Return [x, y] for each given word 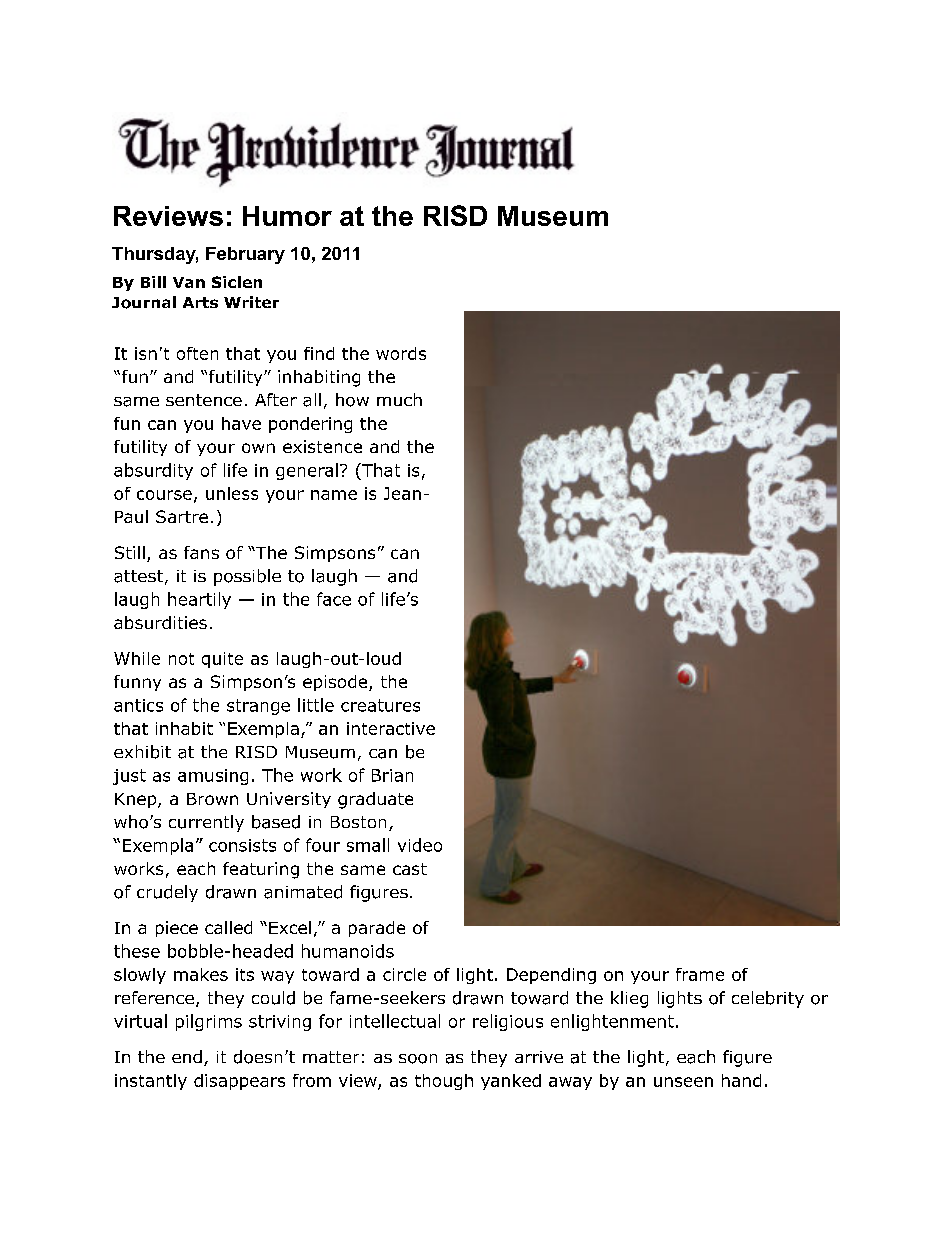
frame [700, 974]
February [245, 255]
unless [232, 493]
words [401, 353]
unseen [683, 1082]
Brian [392, 775]
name [334, 495]
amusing [213, 777]
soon [418, 1059]
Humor [287, 216]
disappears [239, 1082]
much [399, 399]
